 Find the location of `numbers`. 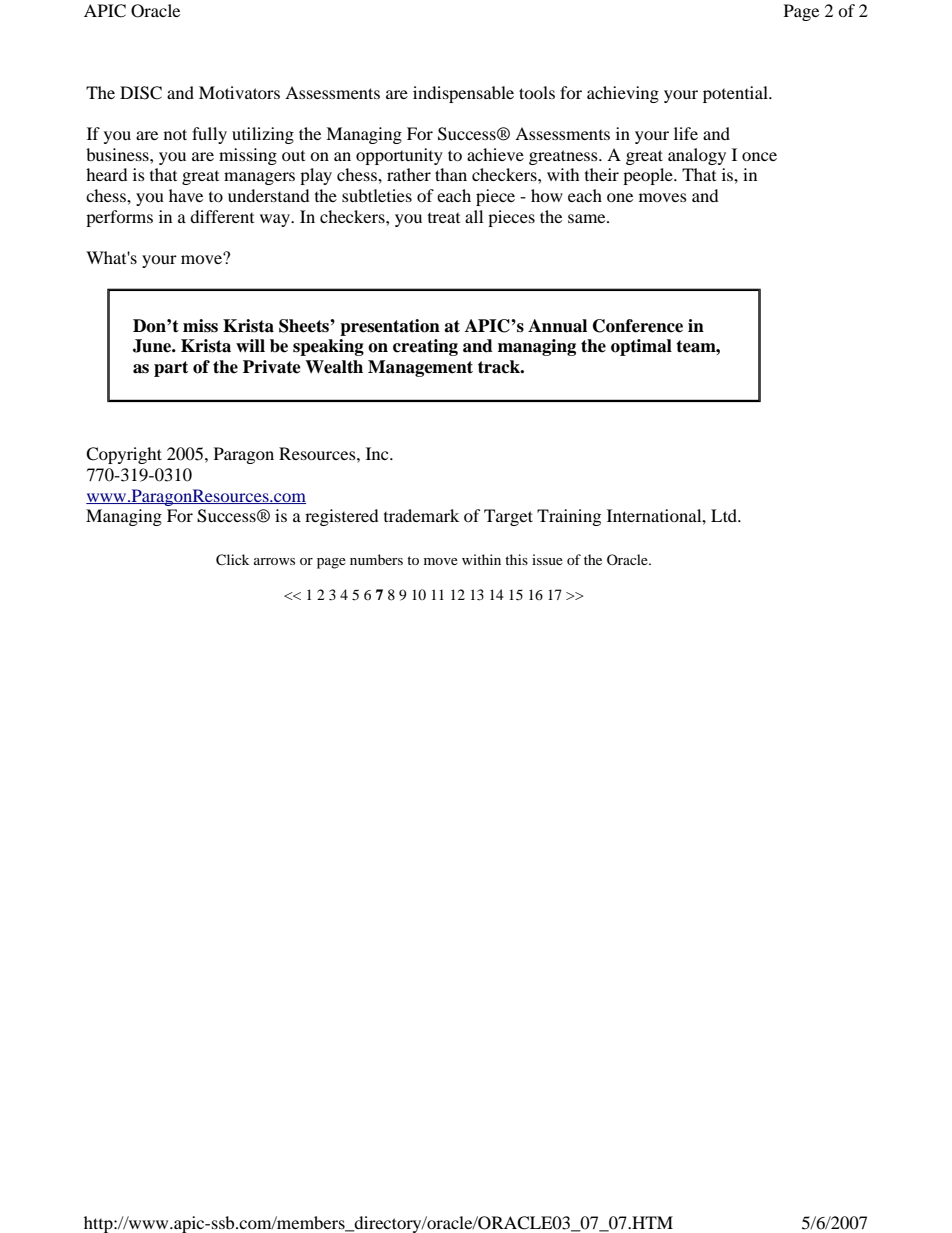

numbers is located at coordinates (376, 559).
